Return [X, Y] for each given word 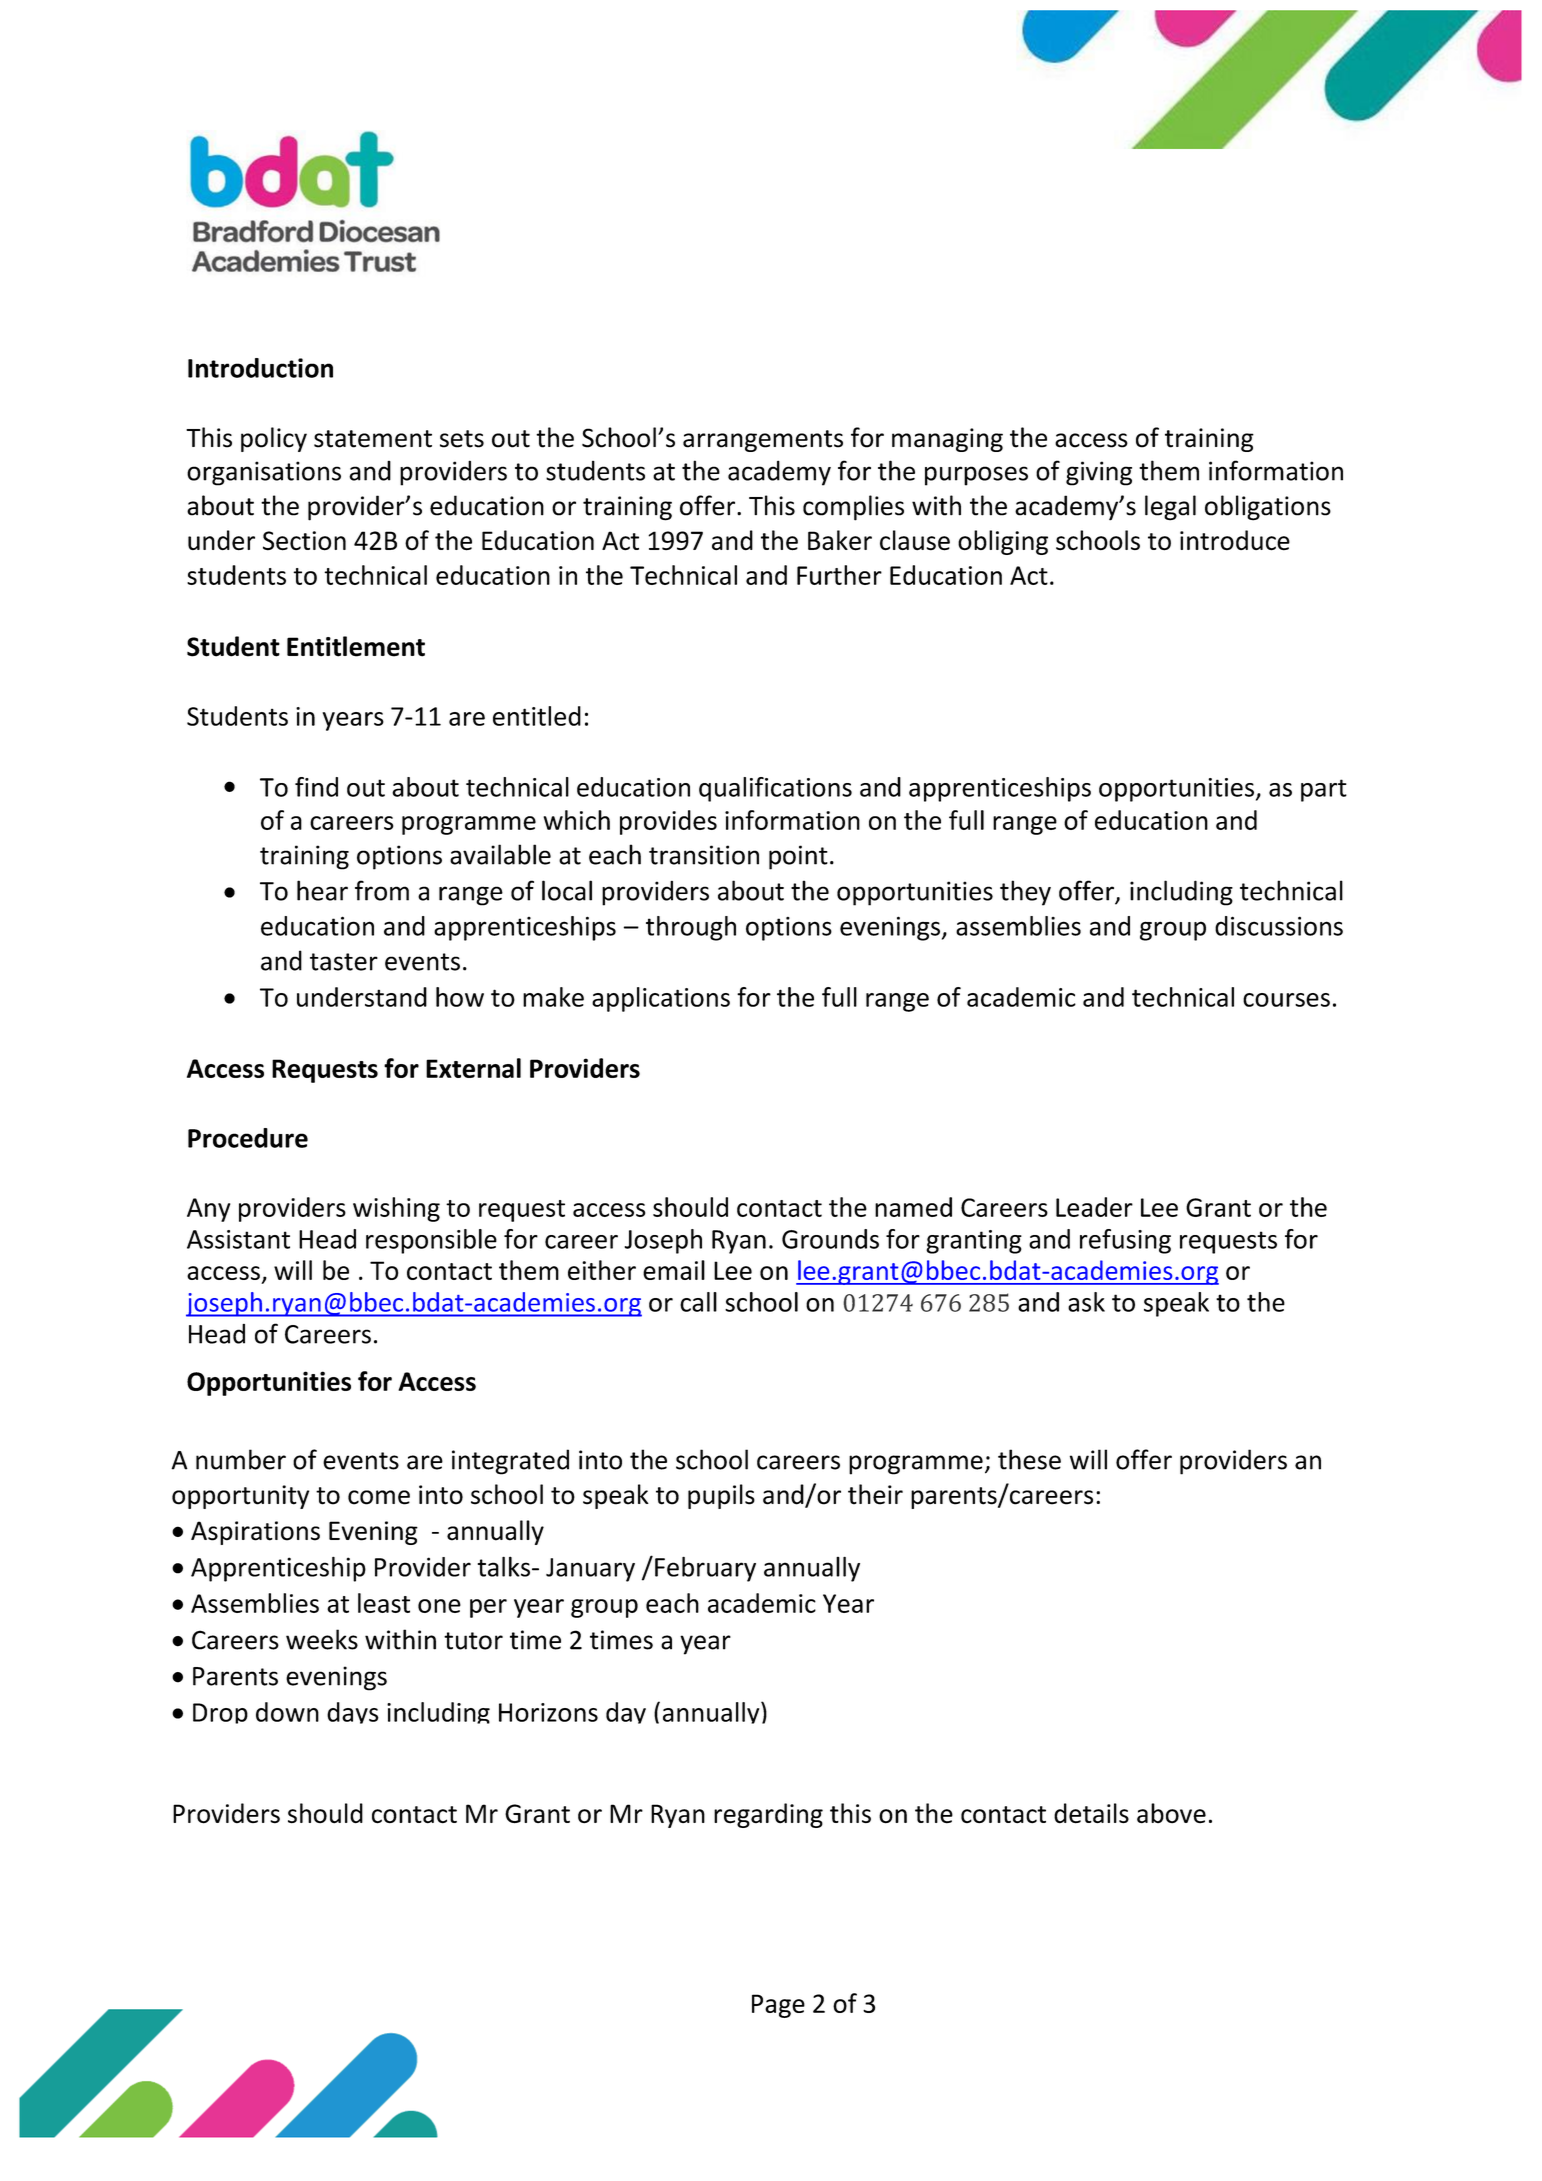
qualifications [775, 789]
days [353, 1713]
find [316, 787]
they [1025, 893]
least [384, 1603]
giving [1099, 473]
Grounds [830, 1239]
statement [373, 439]
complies [853, 508]
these [1029, 1459]
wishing [396, 1209]
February [705, 1569]
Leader [1094, 1207]
